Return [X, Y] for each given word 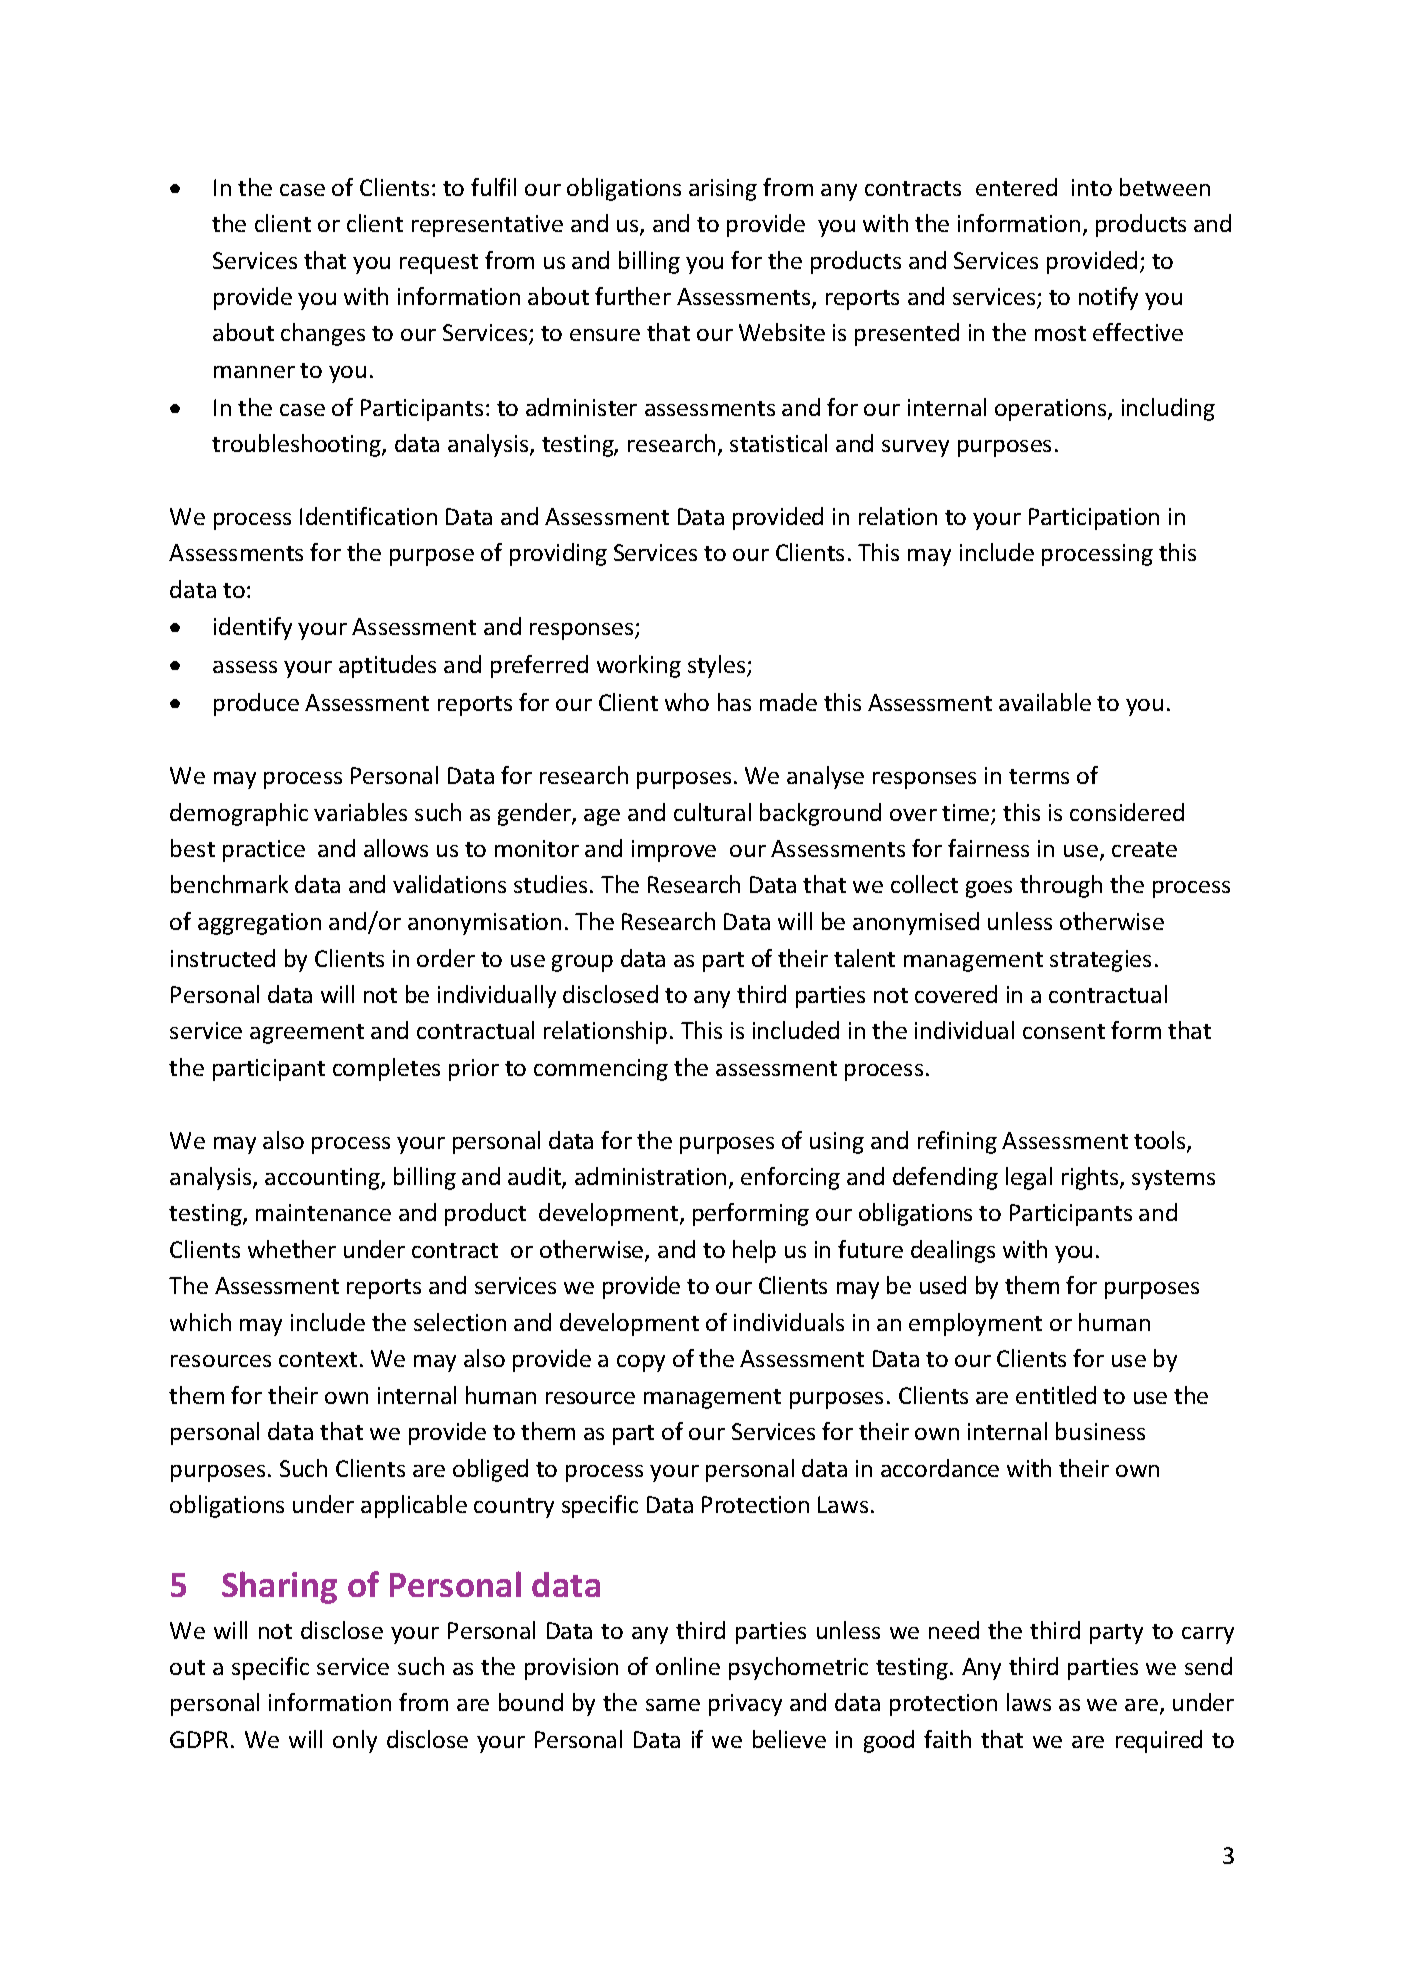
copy [641, 1363]
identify [253, 628]
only [355, 1741]
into [1092, 187]
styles [718, 666]
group [582, 963]
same [673, 1705]
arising [723, 190]
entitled [1056, 1395]
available [1045, 702]
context [318, 1359]
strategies [1100, 961]
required [1159, 1741]
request [439, 264]
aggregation [259, 924]
